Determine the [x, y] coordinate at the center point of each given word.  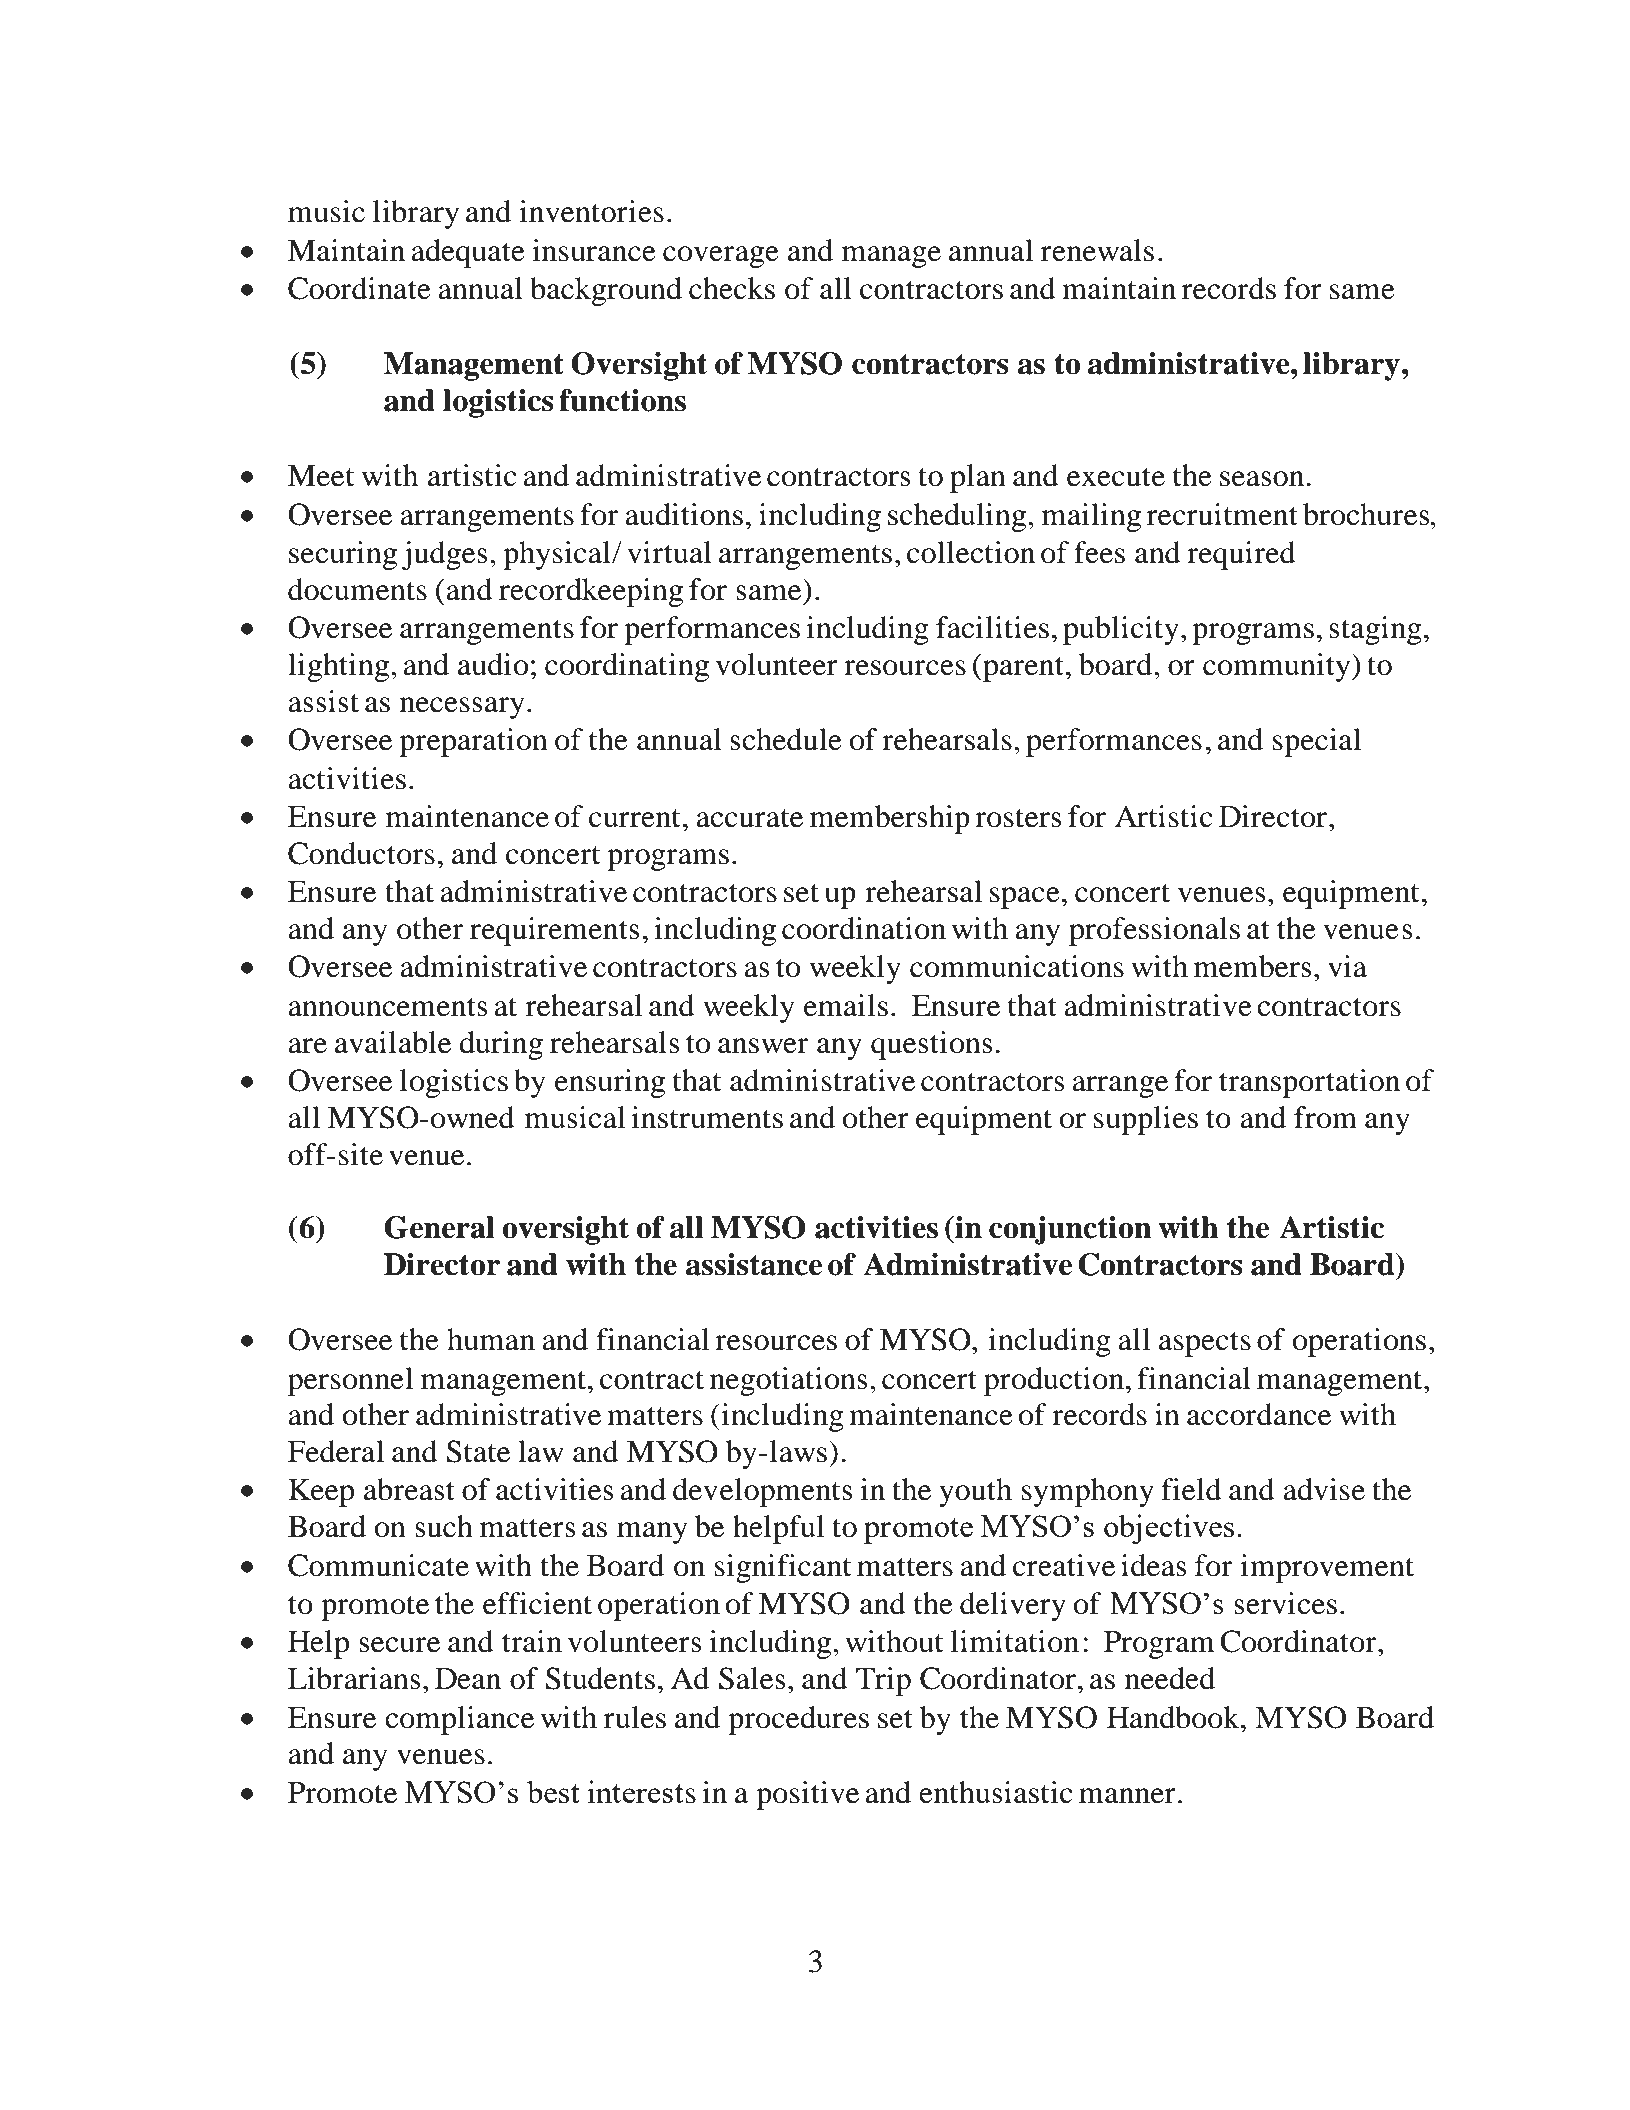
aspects [1205, 1344]
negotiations [789, 1381]
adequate [468, 253]
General [439, 1227]
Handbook [1174, 1717]
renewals [1097, 250]
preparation [473, 742]
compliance [459, 1720]
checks [732, 288]
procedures [798, 1720]
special [1317, 742]
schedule [786, 739]
